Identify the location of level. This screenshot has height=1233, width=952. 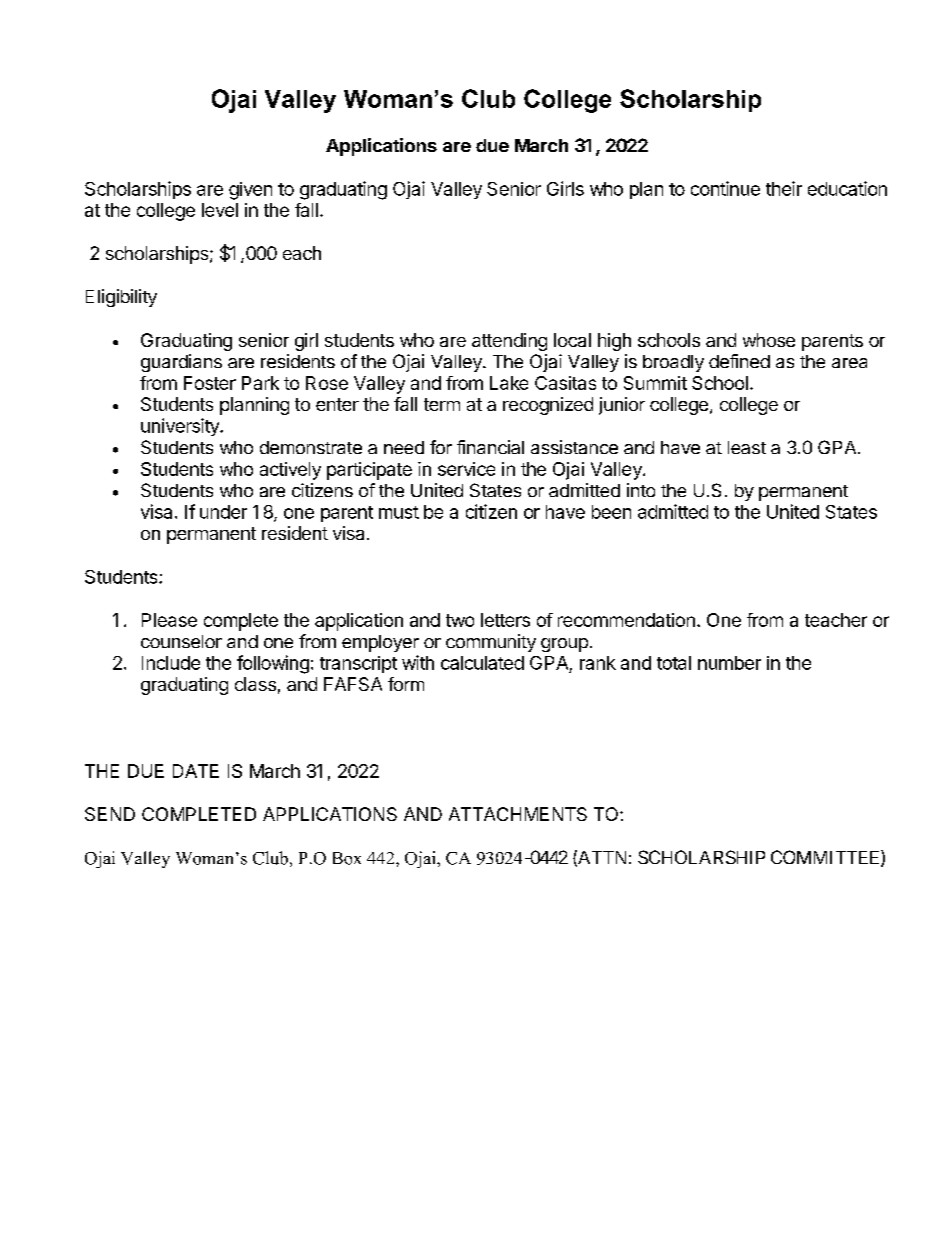
(220, 210).
